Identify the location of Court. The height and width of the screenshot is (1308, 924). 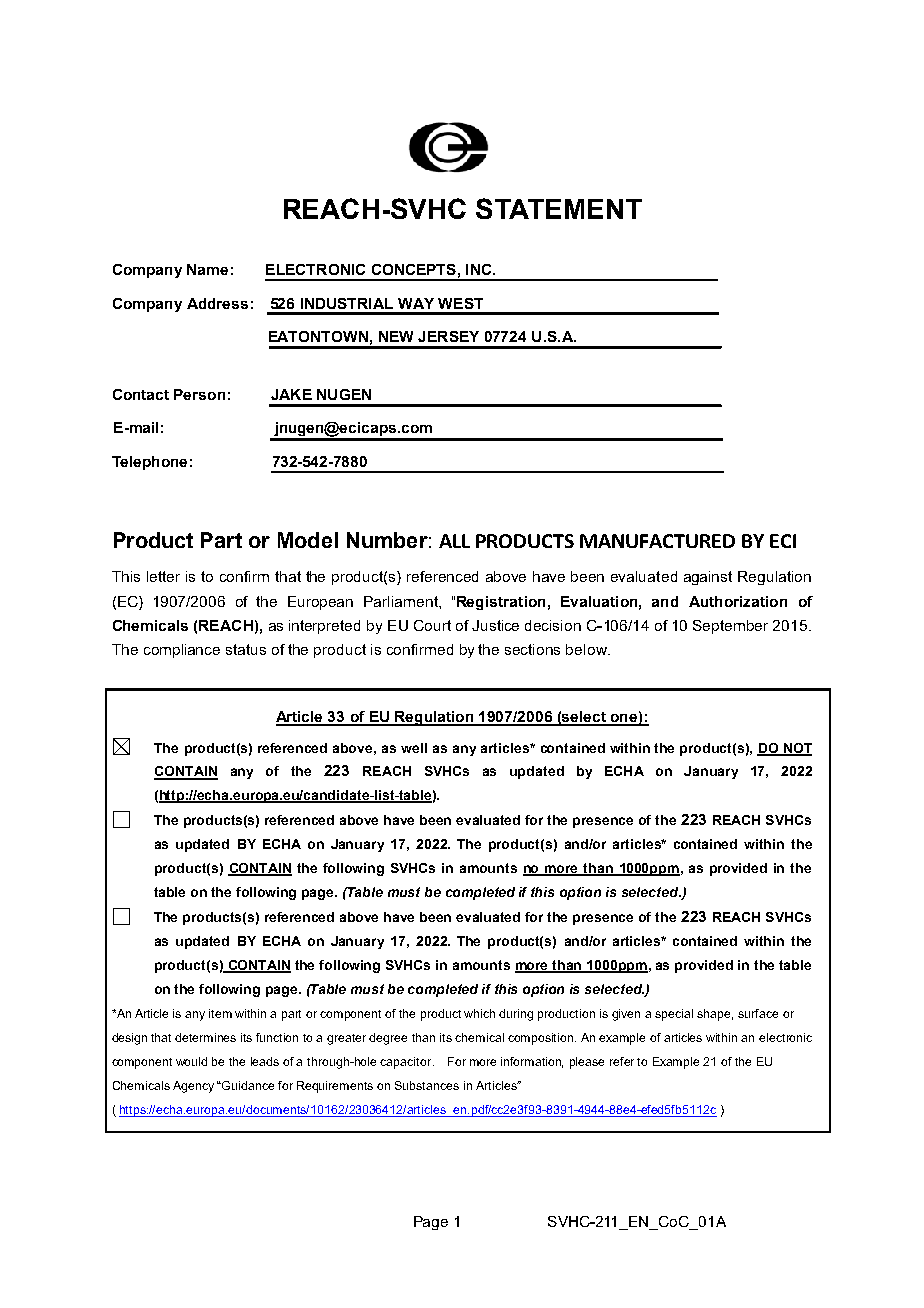
(432, 625).
